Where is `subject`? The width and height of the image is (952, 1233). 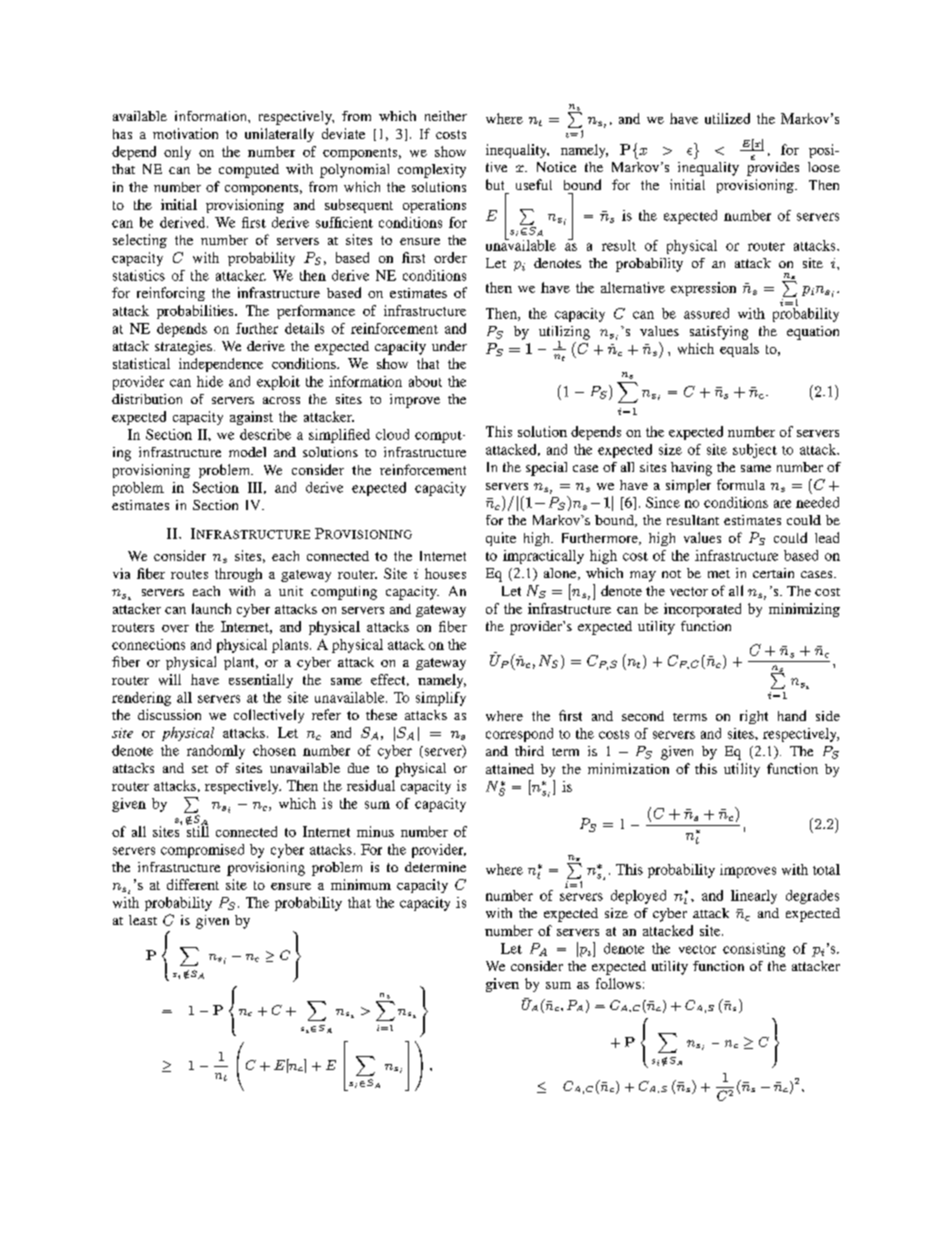 subject is located at coordinates (755, 451).
